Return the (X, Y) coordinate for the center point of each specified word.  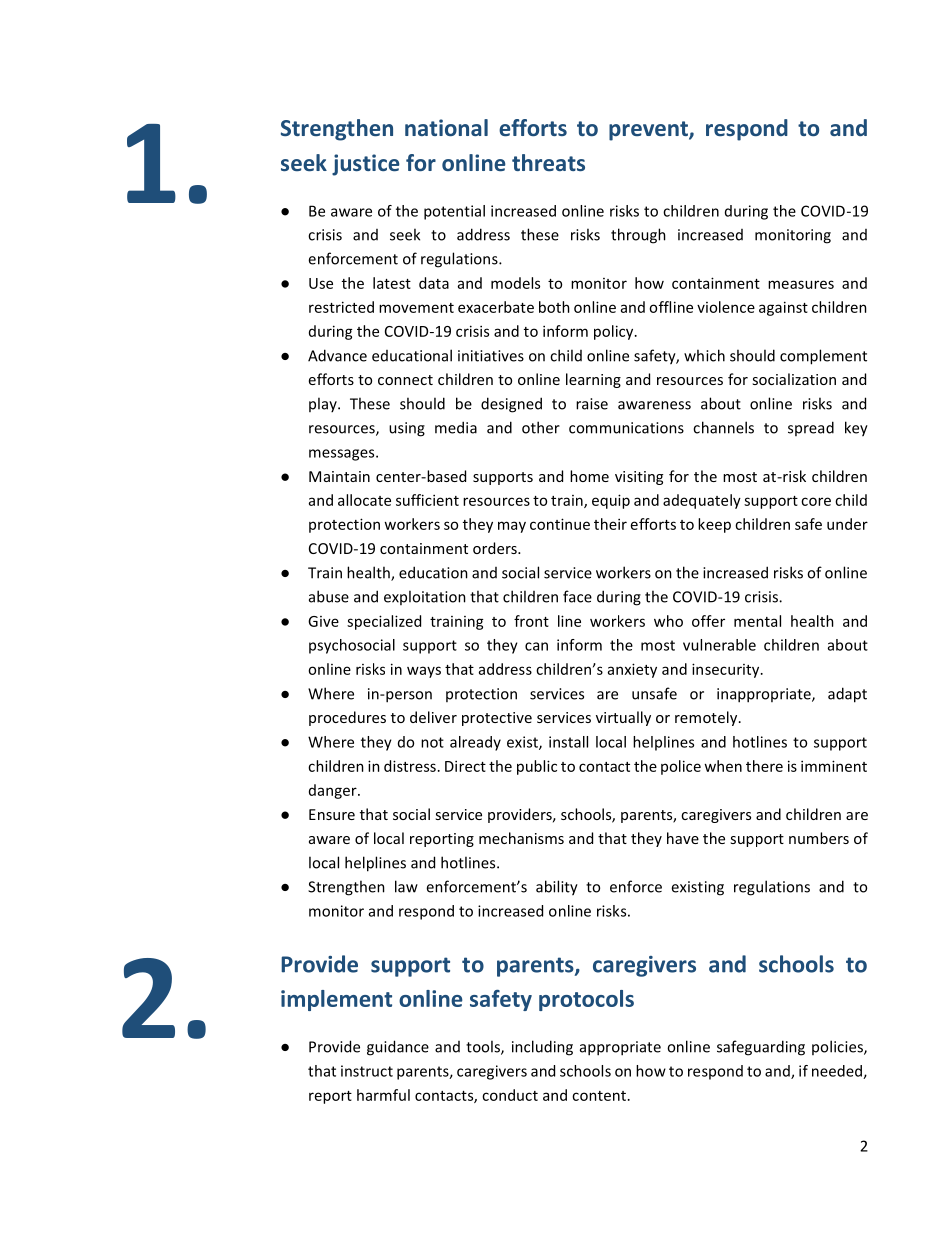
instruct (367, 1071)
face (577, 596)
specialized (384, 622)
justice (366, 165)
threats (548, 162)
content (599, 1096)
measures (801, 284)
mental (757, 621)
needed (838, 1072)
